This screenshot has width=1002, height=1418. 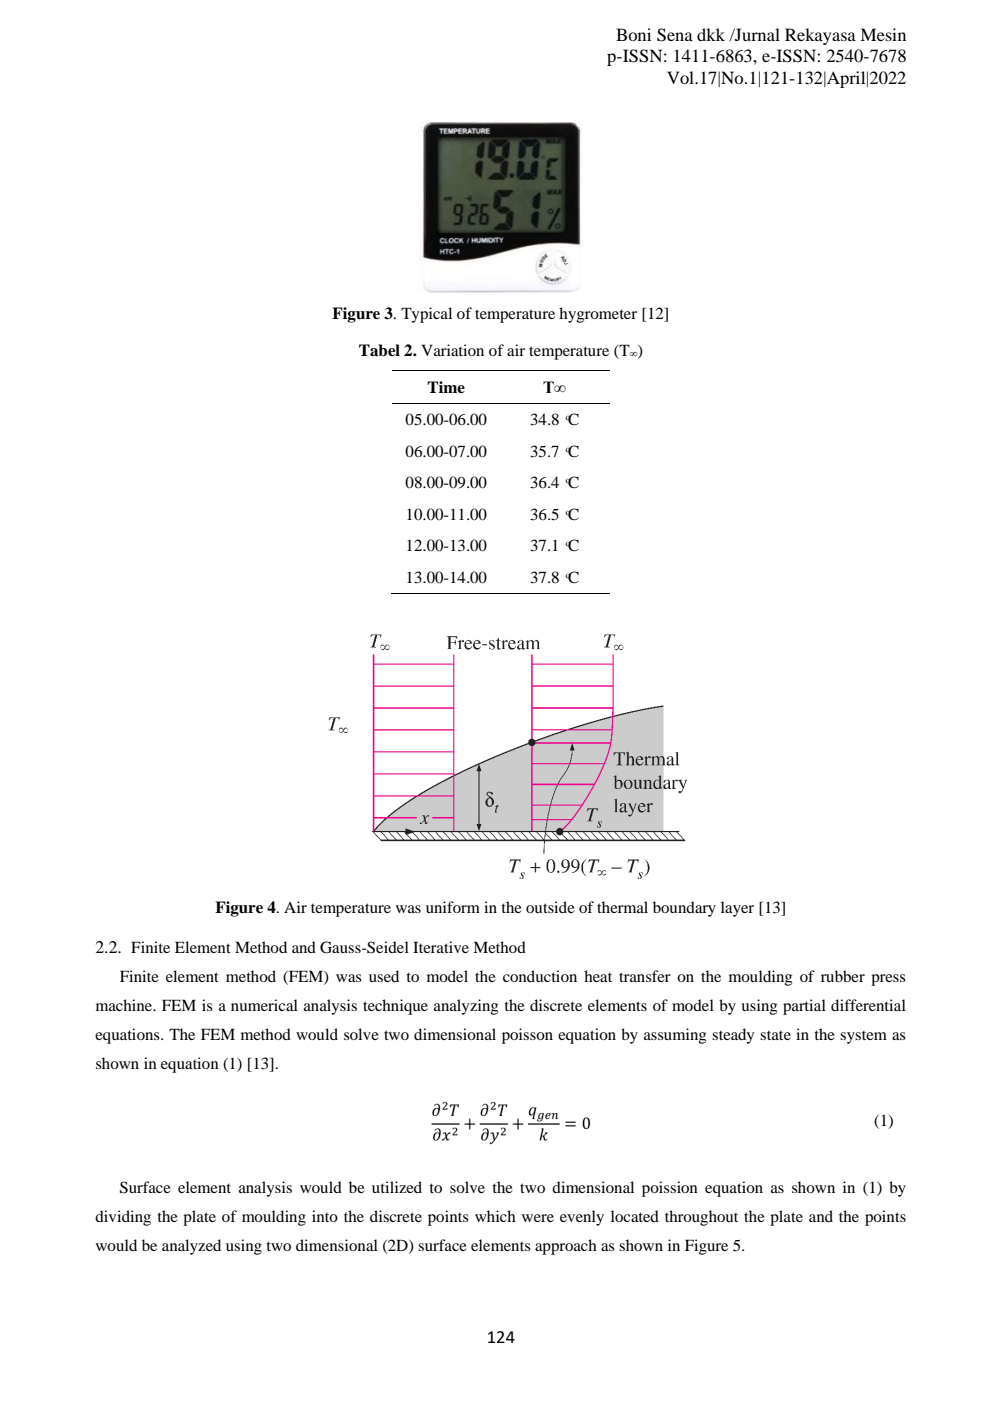 I want to click on layer, so click(x=737, y=909).
